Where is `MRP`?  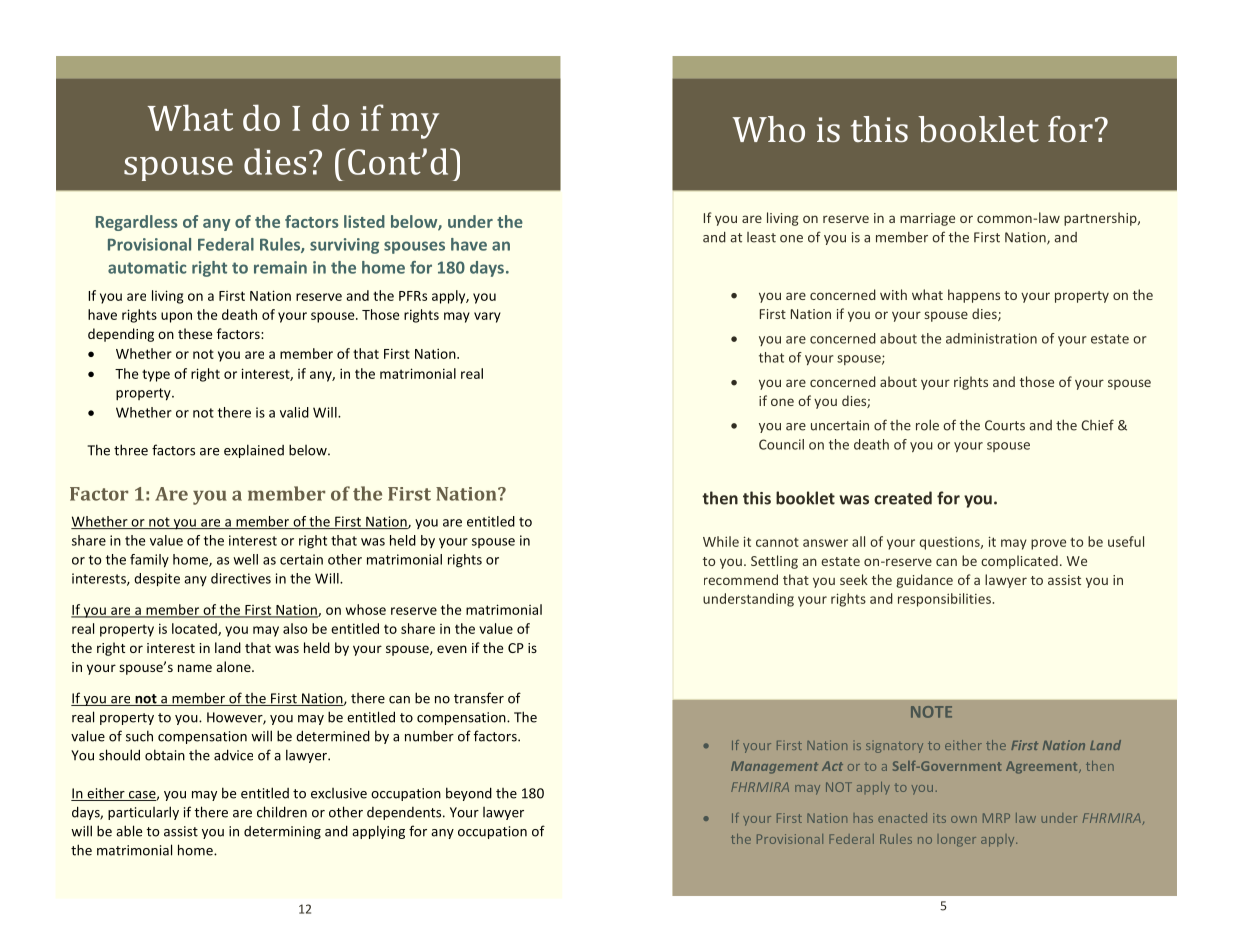
MRP is located at coordinates (996, 818).
